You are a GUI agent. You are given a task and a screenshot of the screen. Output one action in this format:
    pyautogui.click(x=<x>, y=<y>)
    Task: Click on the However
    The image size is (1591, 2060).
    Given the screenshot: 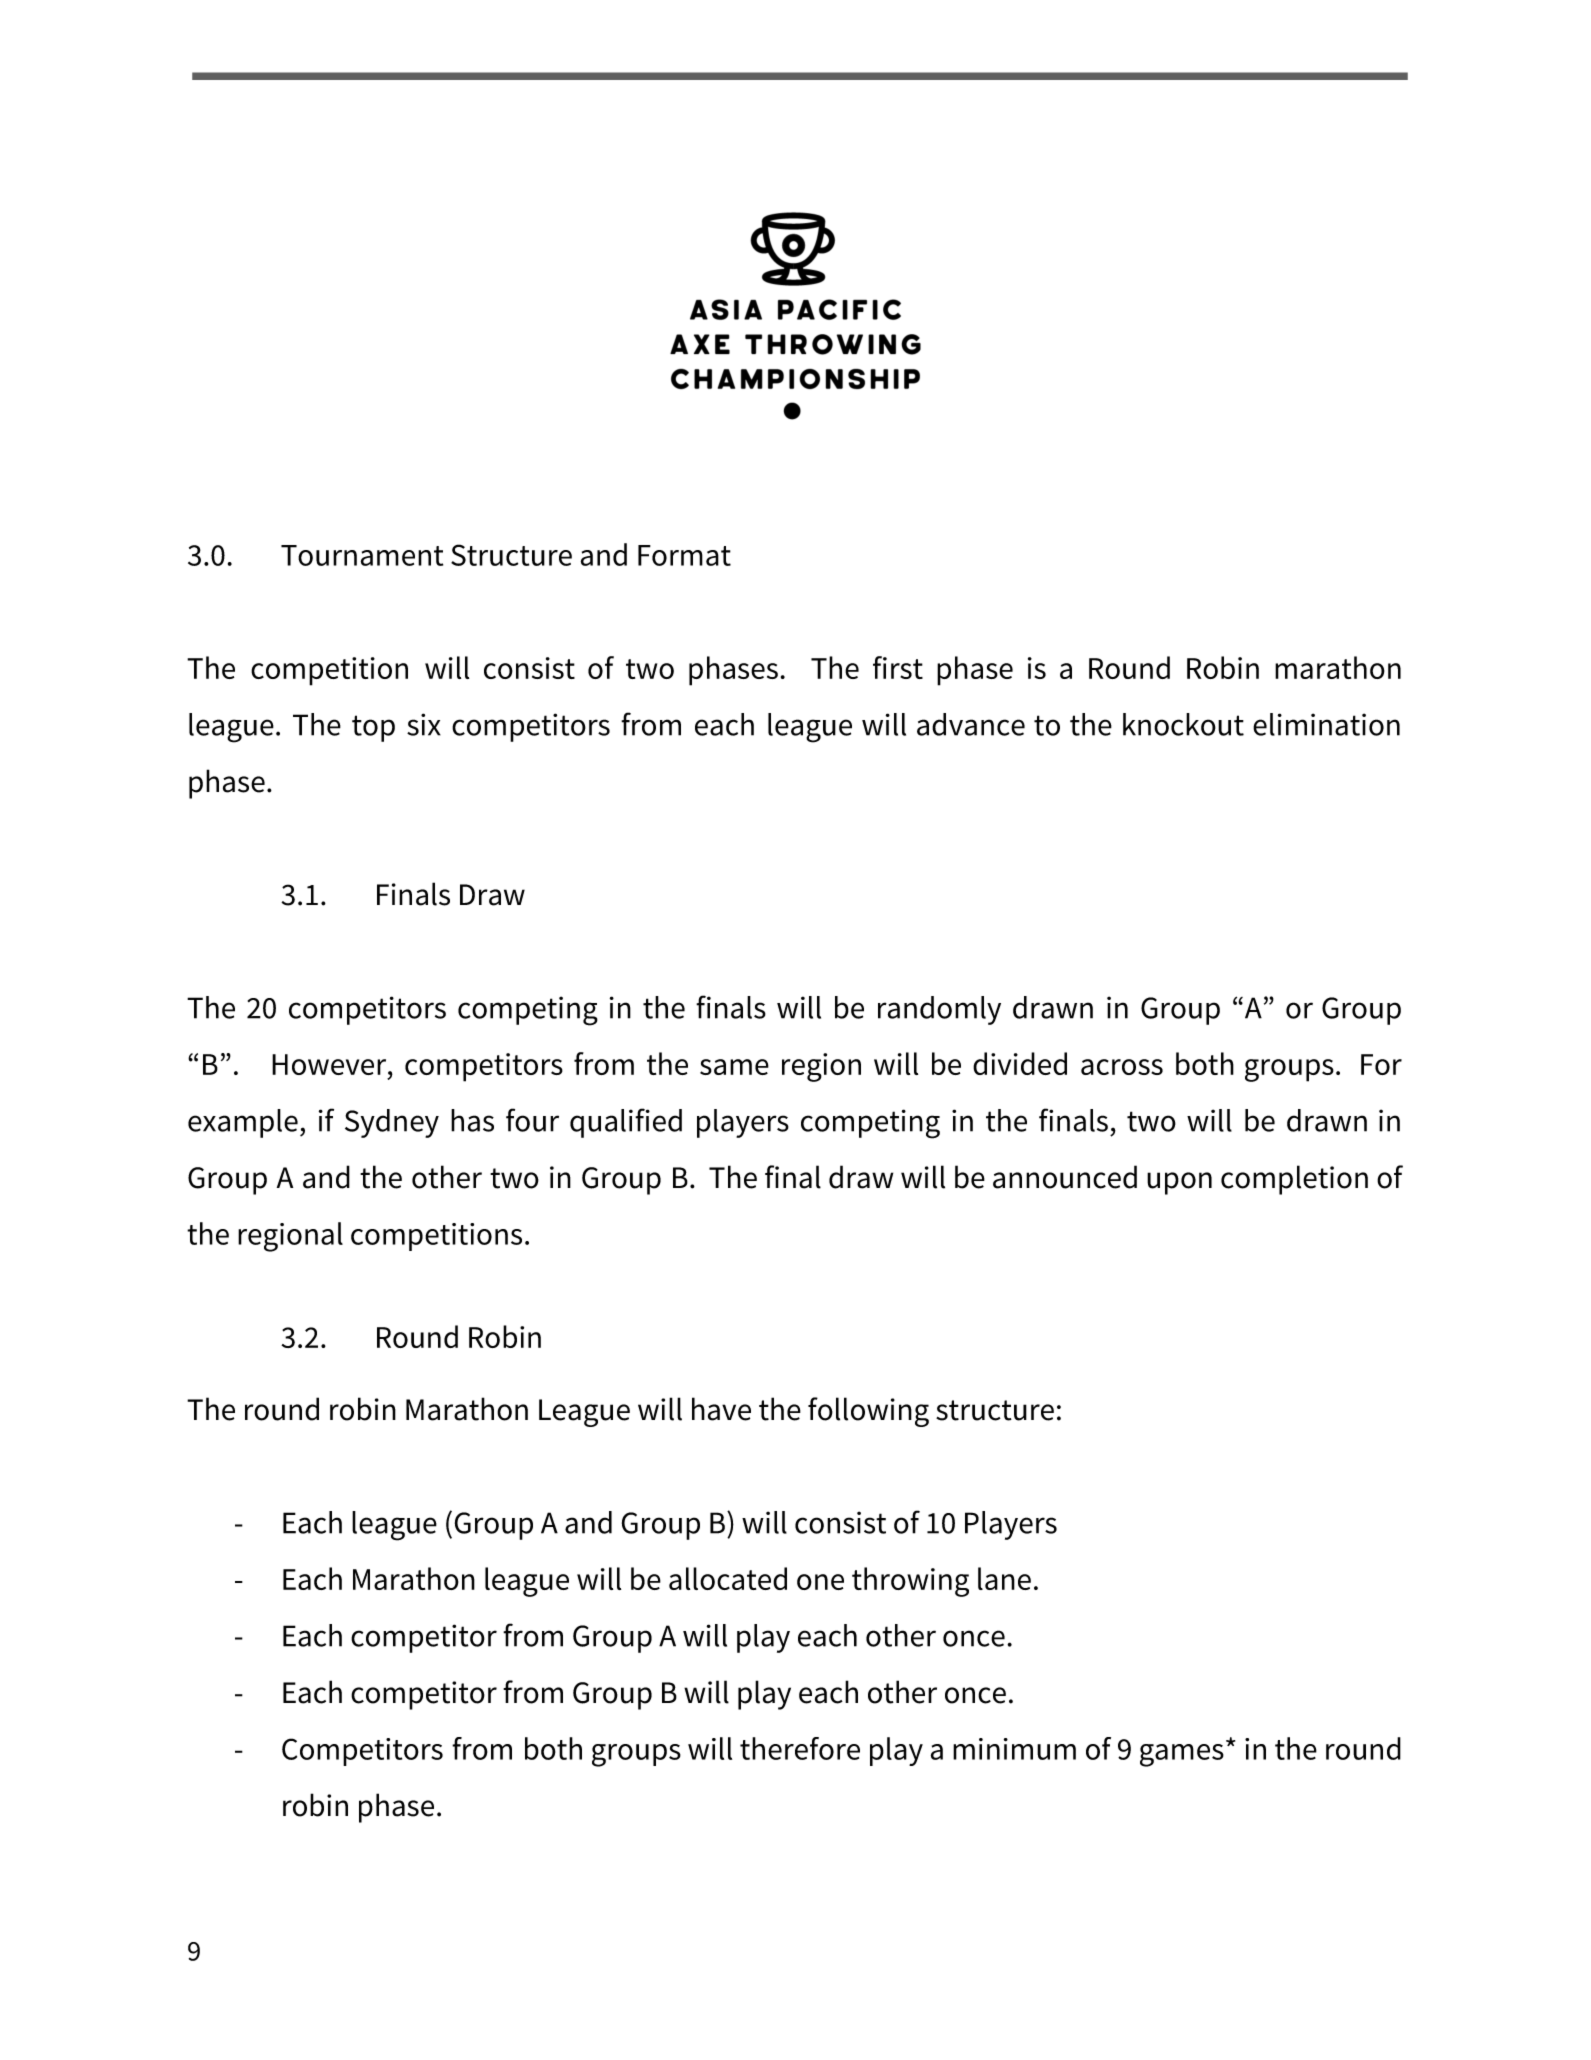 What is the action you would take?
    pyautogui.click(x=330, y=1064)
